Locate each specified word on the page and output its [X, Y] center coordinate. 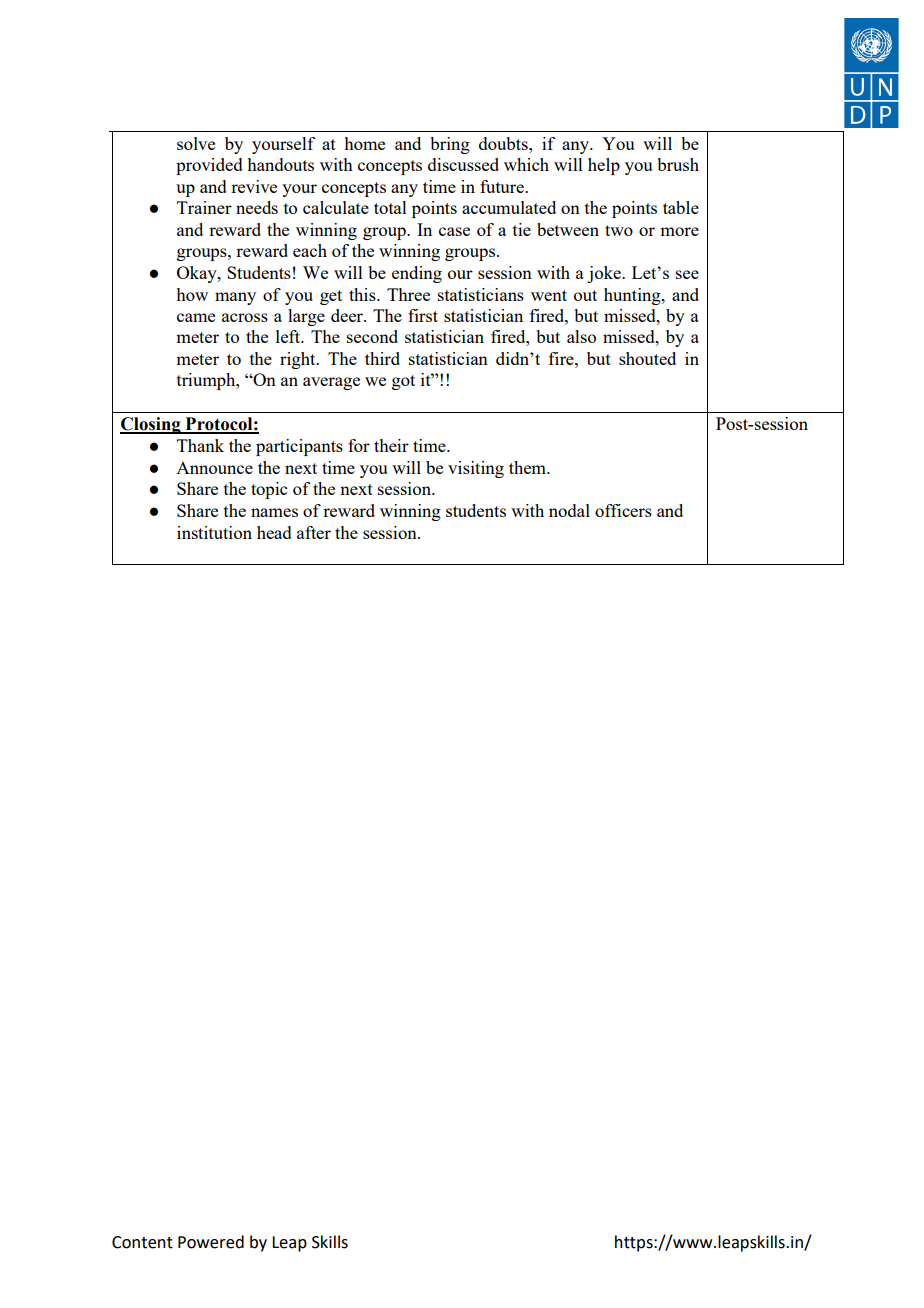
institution [214, 532]
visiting [476, 469]
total [390, 207]
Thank [200, 445]
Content [142, 1242]
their [391, 445]
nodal [569, 510]
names [274, 512]
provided [209, 166]
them [528, 467]
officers [623, 510]
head [274, 532]
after [314, 532]
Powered [211, 1242]
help [604, 166]
